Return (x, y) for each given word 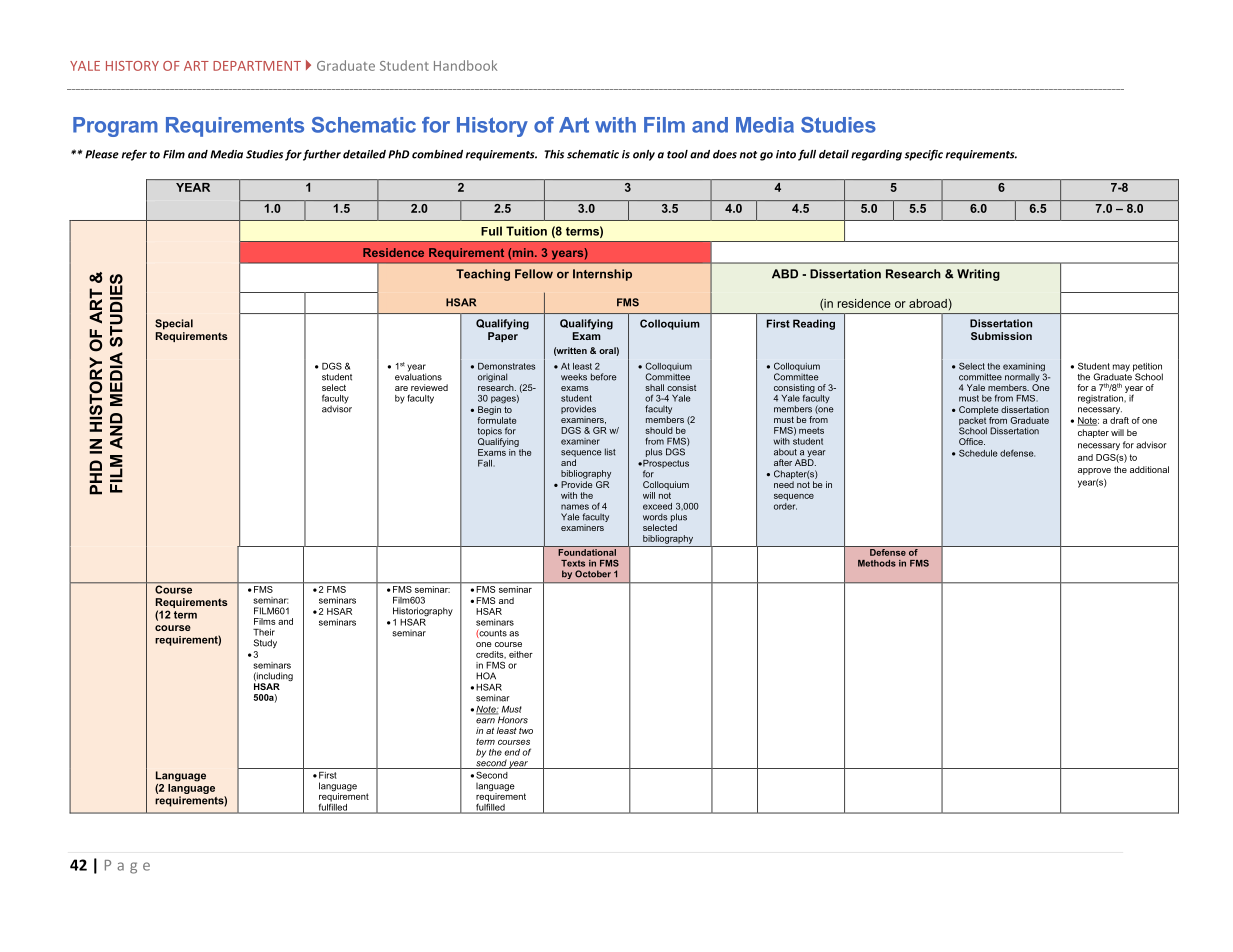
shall (654, 387)
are (401, 388)
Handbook (465, 65)
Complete (979, 410)
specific (924, 155)
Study (265, 643)
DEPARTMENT (257, 66)
